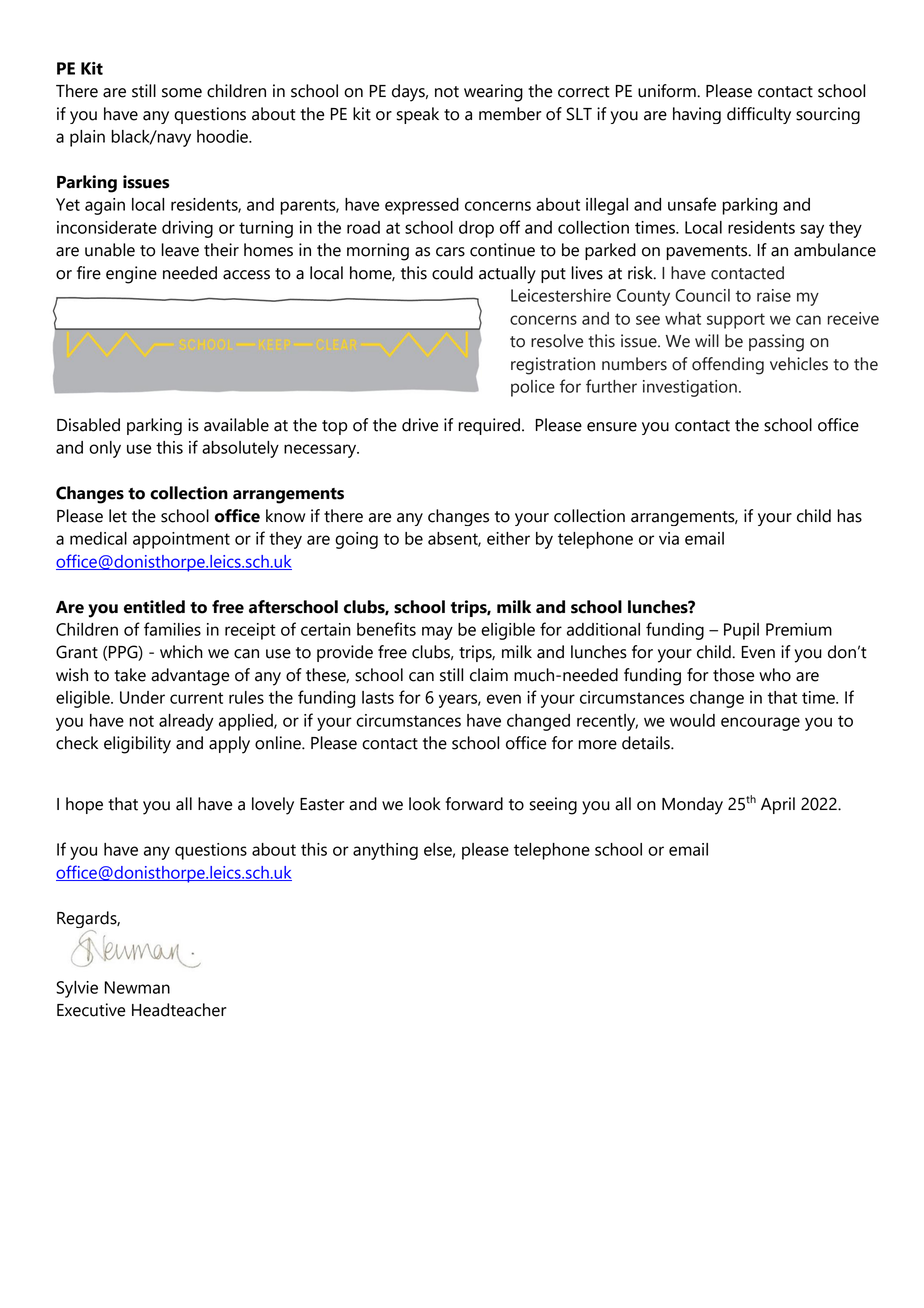 The image size is (924, 1308). Describe the element at coordinates (508, 538) in the page. I see `either` at that location.
